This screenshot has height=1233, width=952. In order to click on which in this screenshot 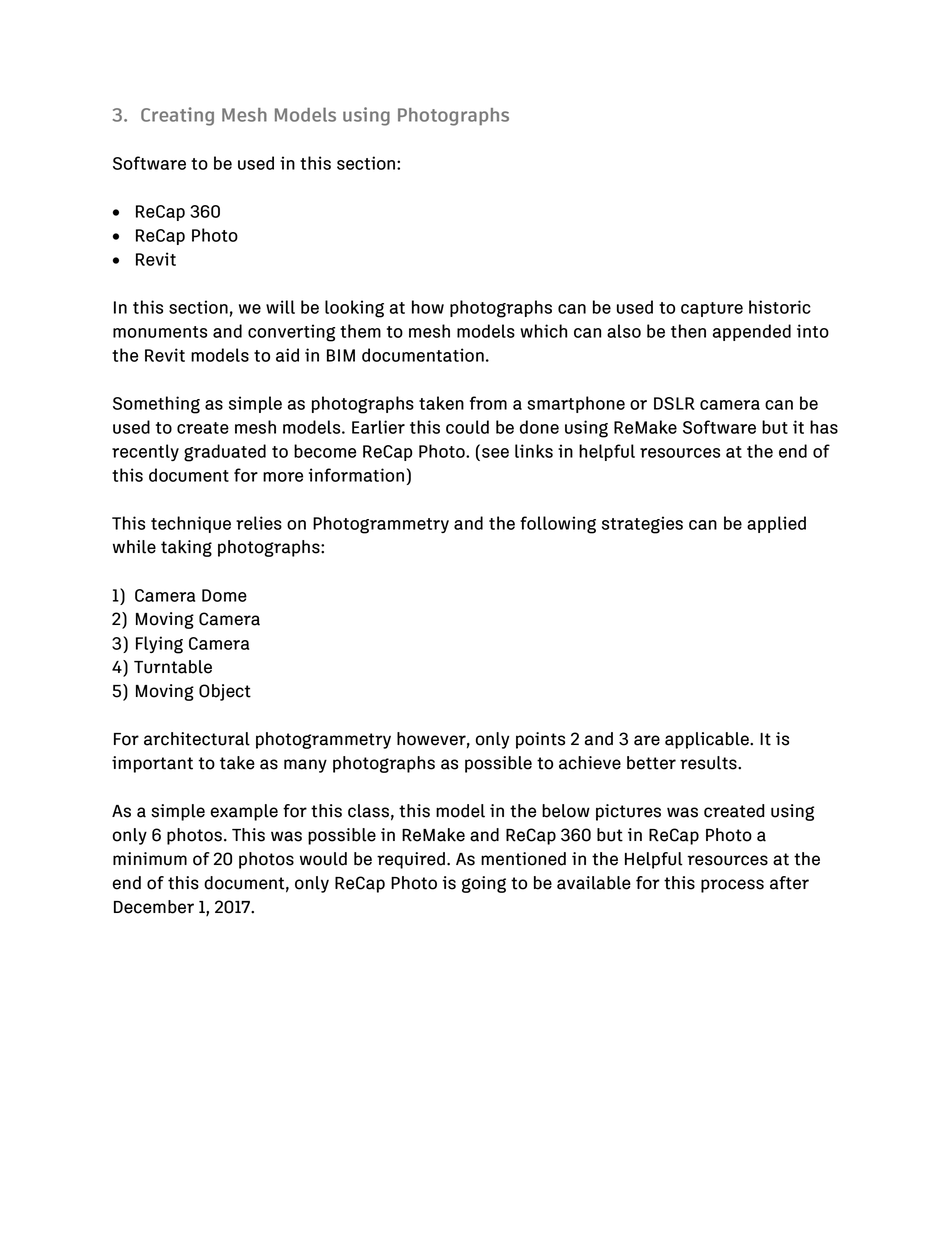, I will do `click(543, 331)`.
